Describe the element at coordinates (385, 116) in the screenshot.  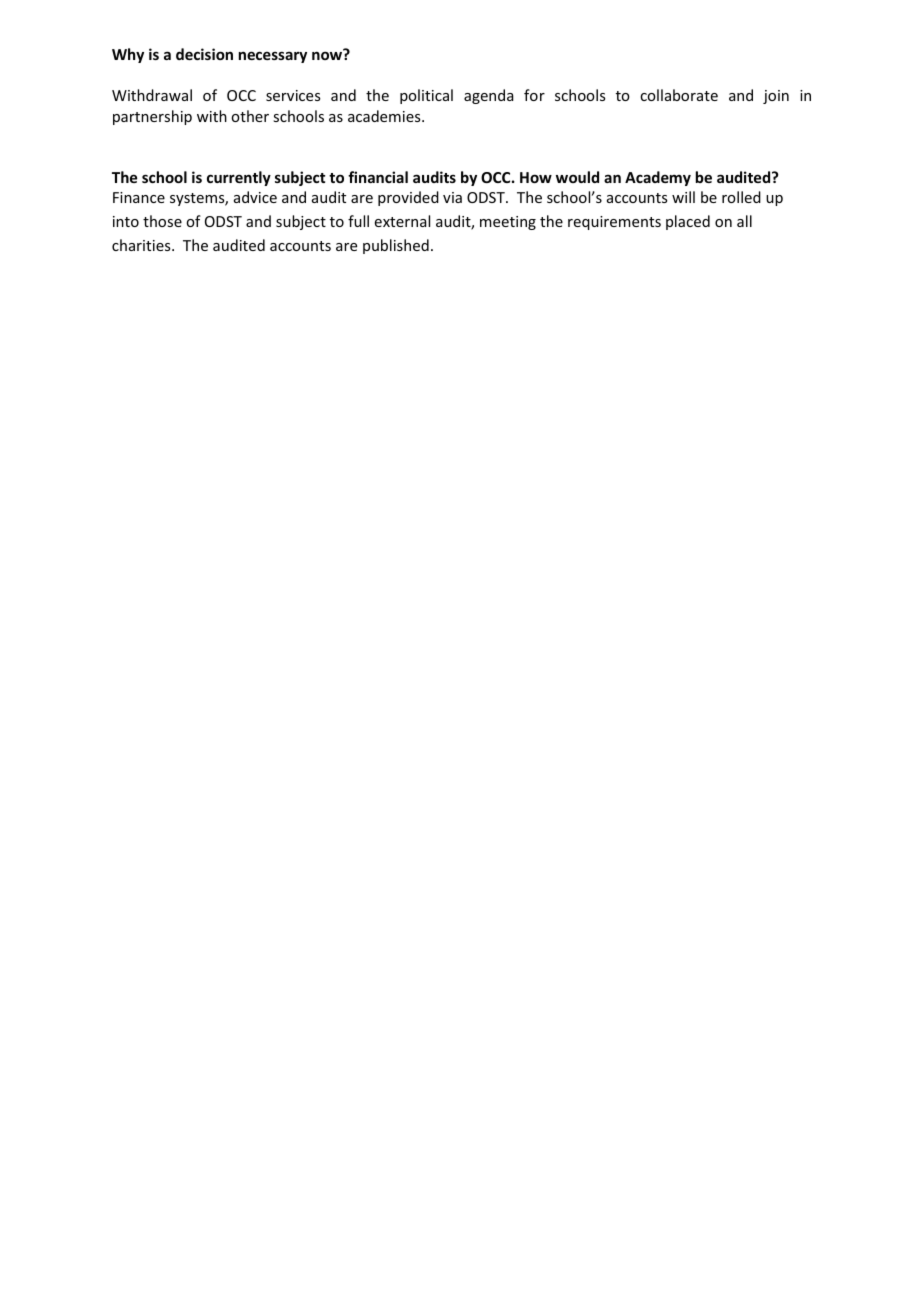
I see `academies` at that location.
